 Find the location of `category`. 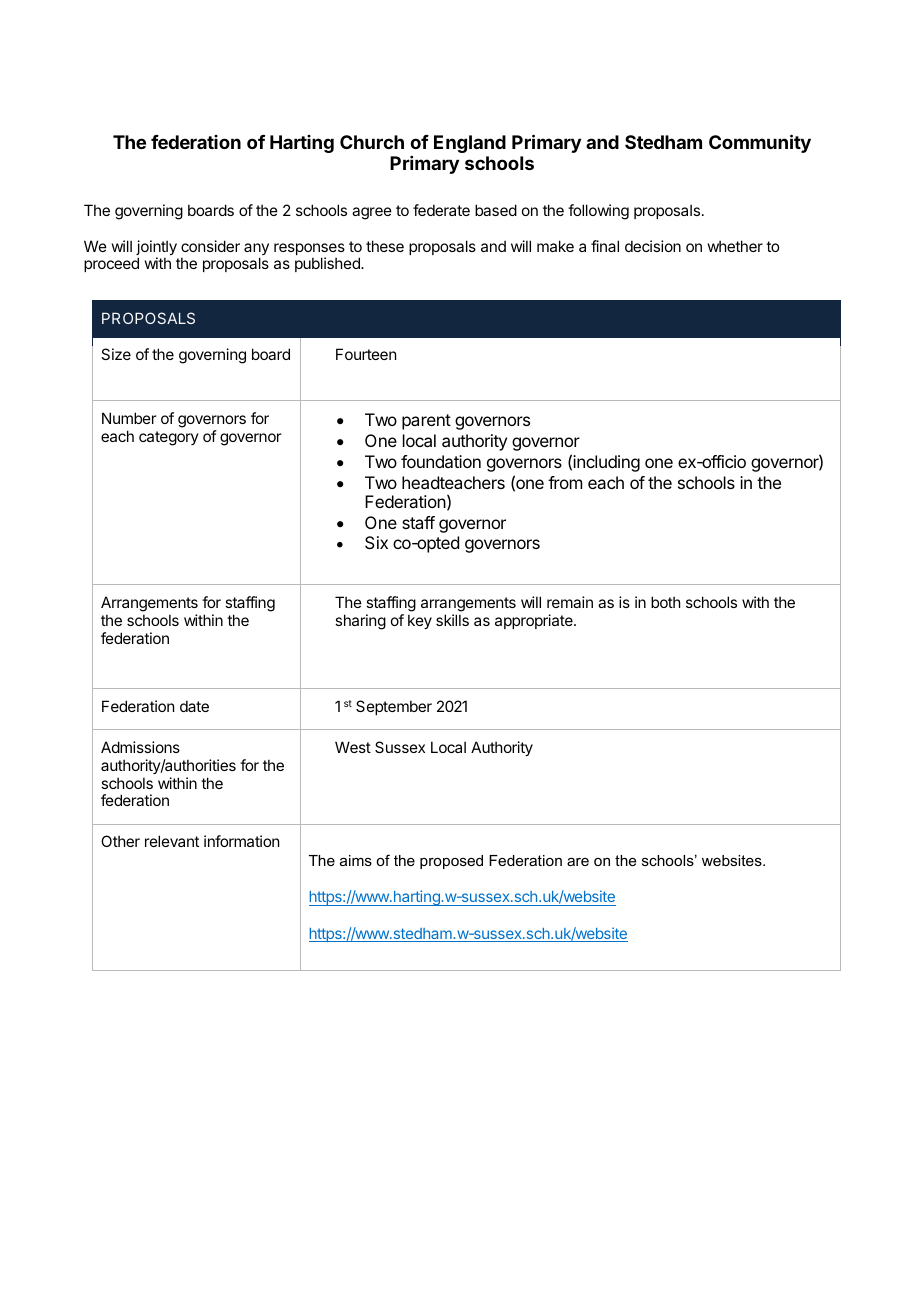

category is located at coordinates (169, 438).
